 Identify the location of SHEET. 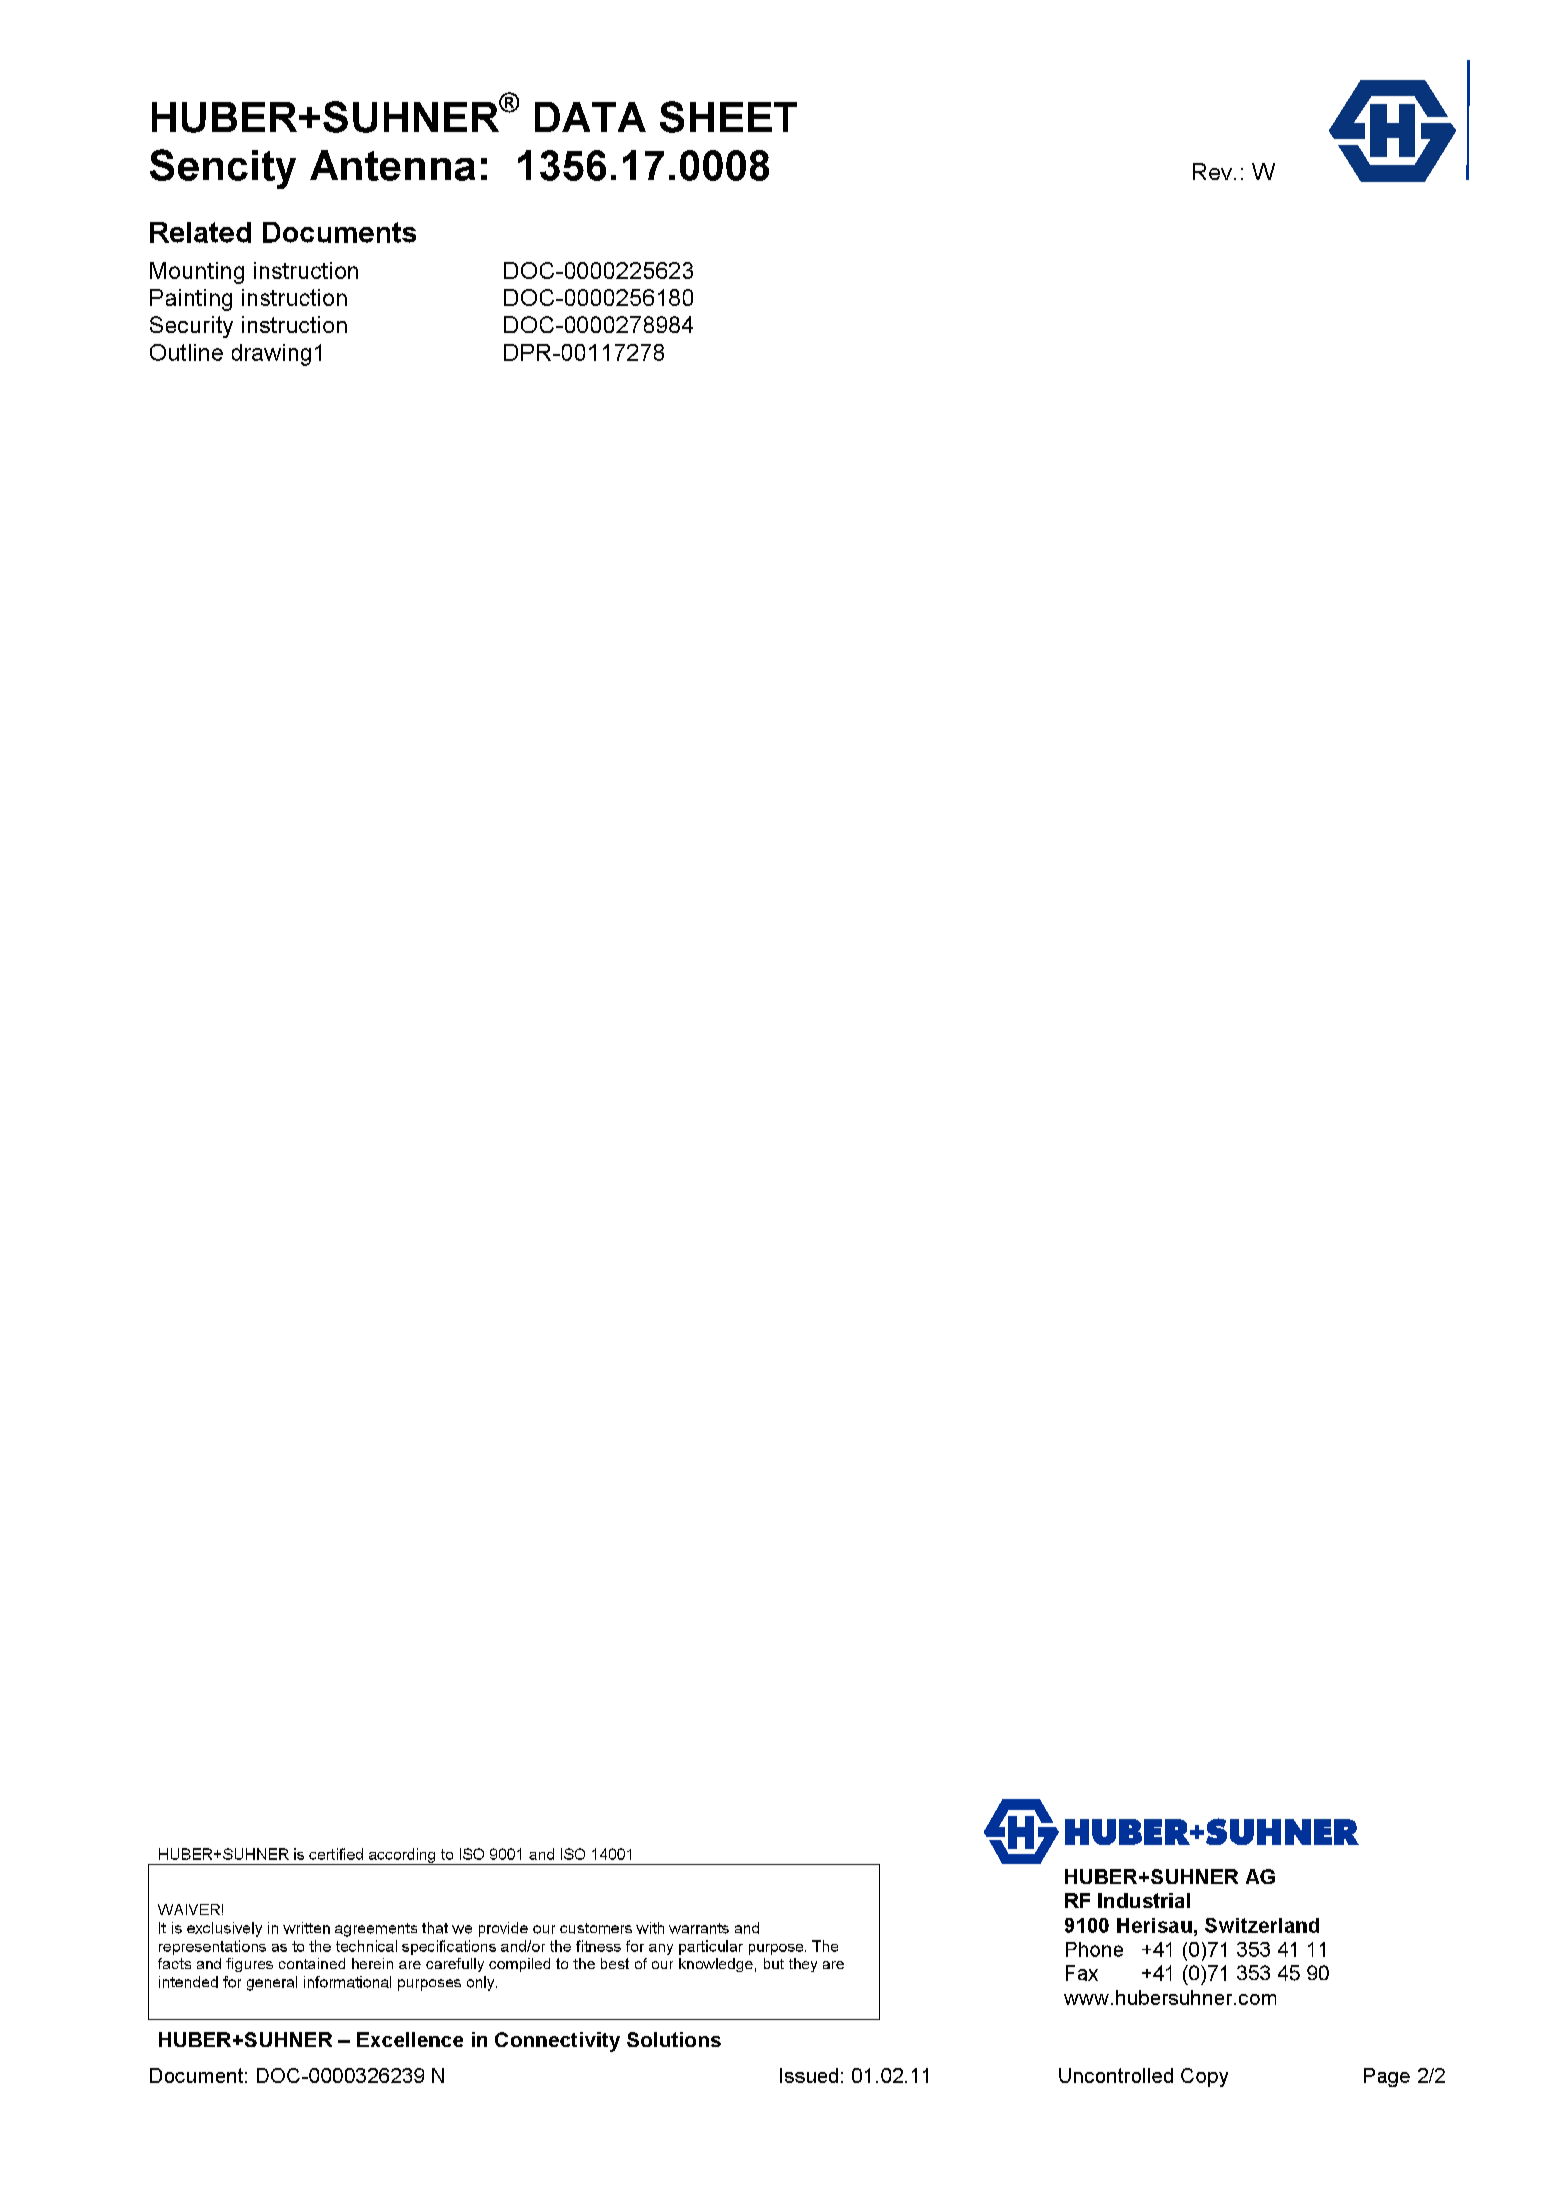
(728, 117).
